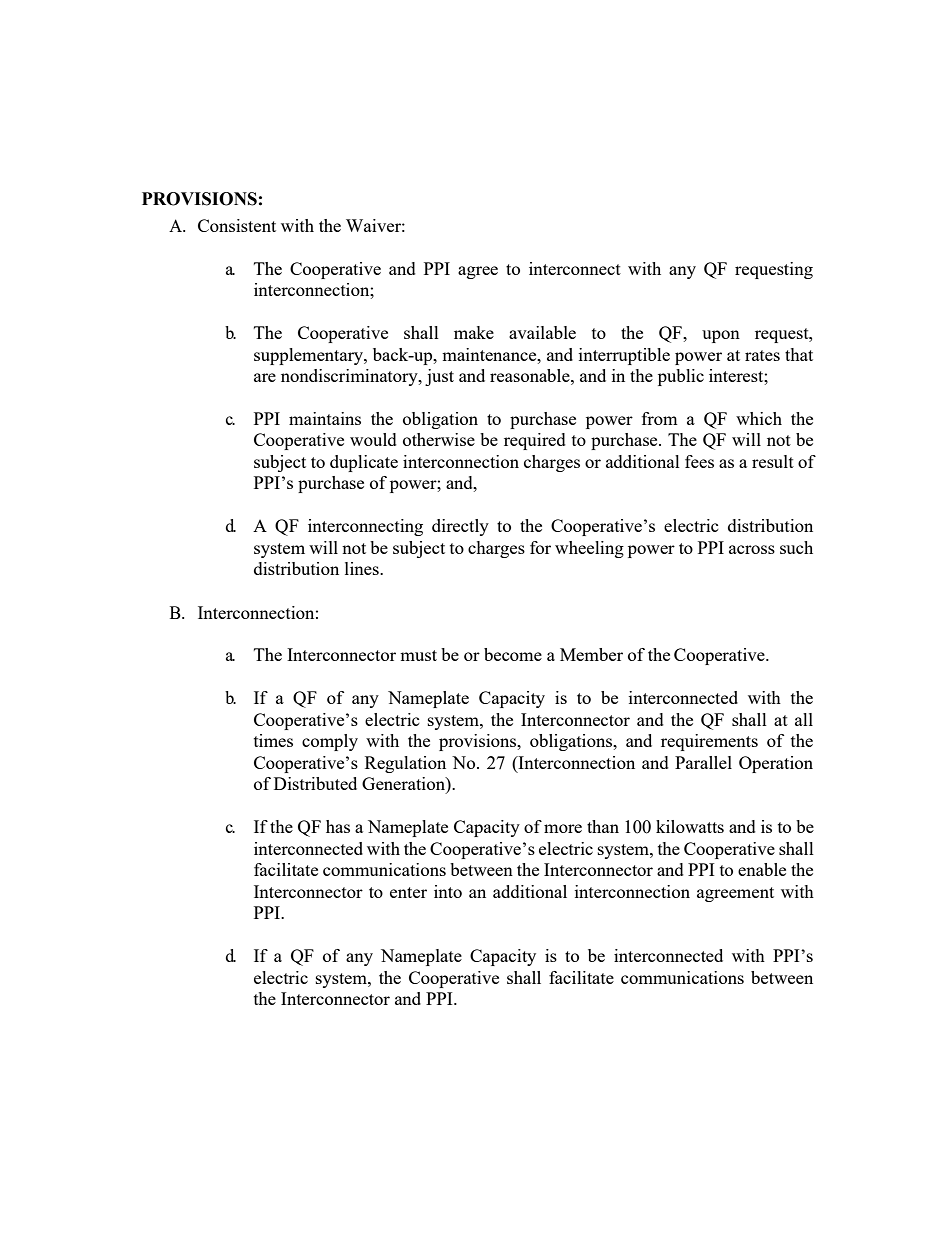  Describe the element at coordinates (542, 332) in the page. I see `available` at that location.
